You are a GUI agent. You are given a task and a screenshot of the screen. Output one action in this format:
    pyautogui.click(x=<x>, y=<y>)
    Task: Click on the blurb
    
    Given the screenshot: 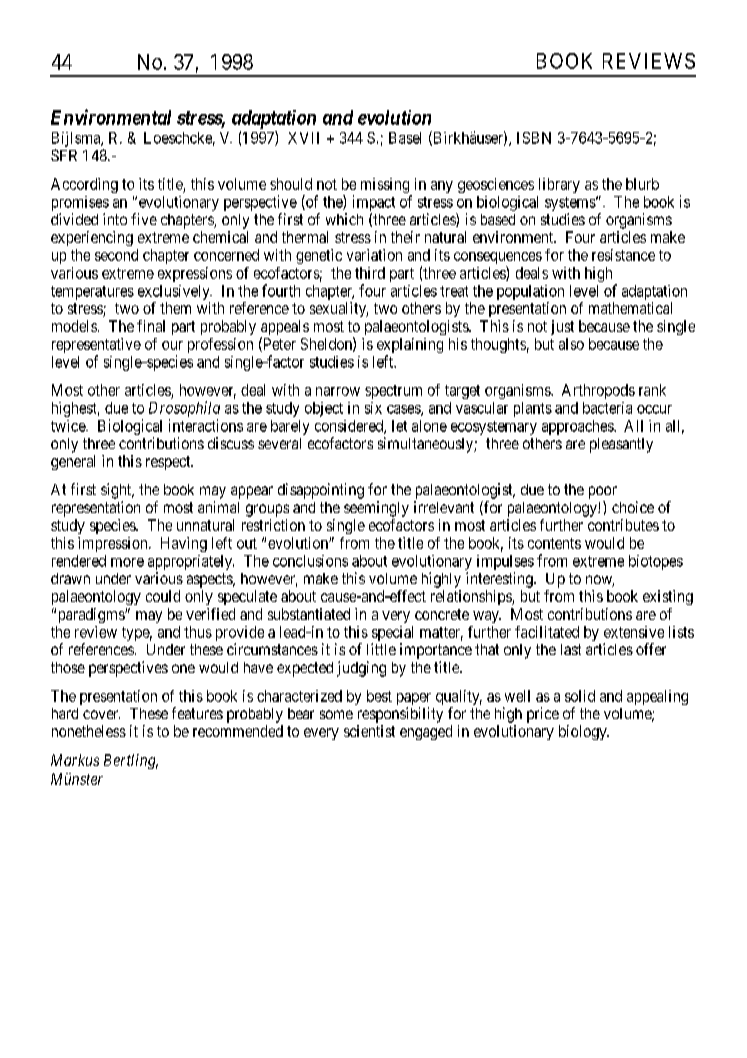 What is the action you would take?
    pyautogui.click(x=642, y=184)
